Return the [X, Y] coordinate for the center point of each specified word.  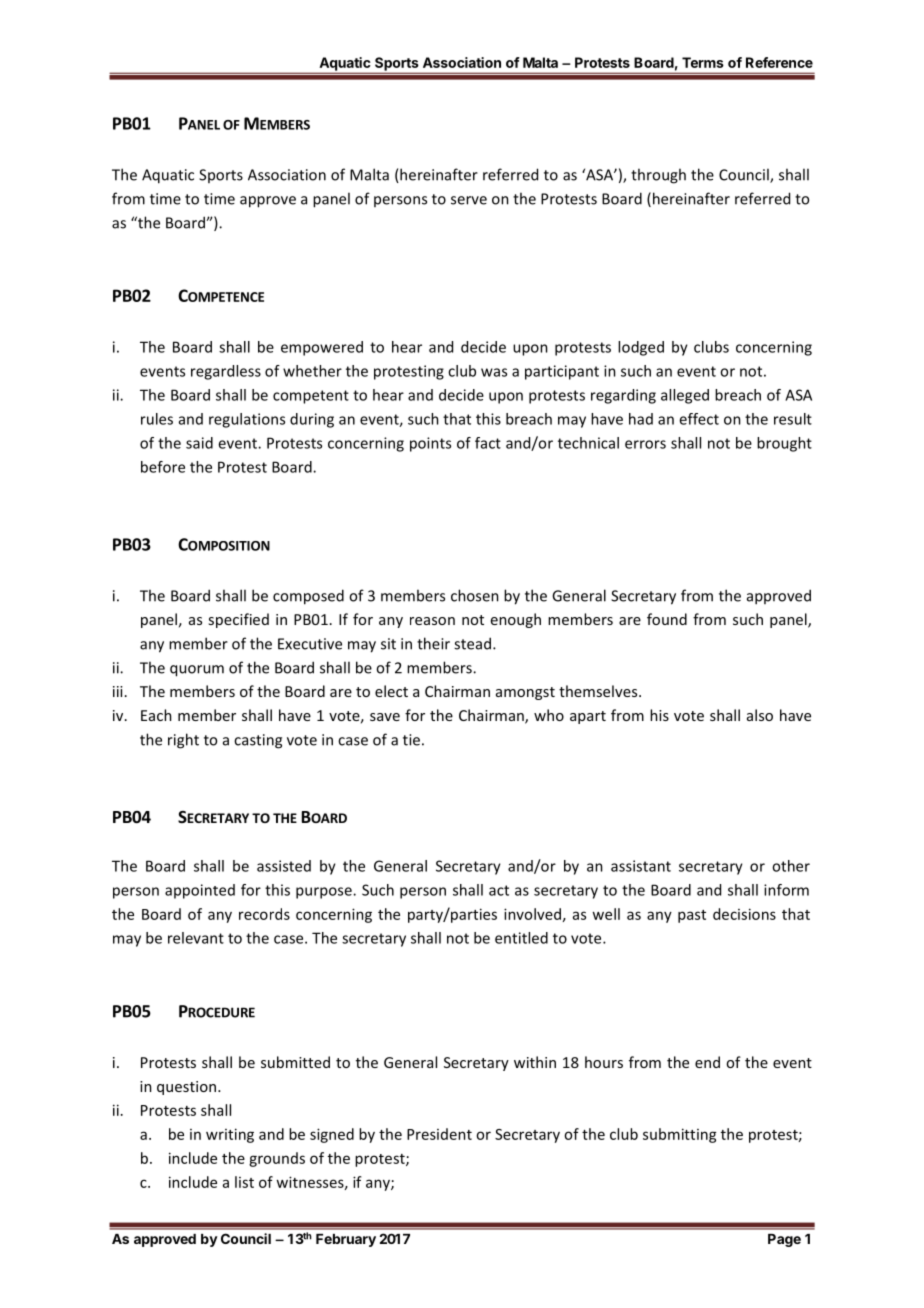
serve [469, 200]
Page [784, 1240]
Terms [703, 62]
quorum [197, 671]
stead [472, 643]
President [439, 1134]
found [667, 619]
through [658, 176]
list [244, 1182]
